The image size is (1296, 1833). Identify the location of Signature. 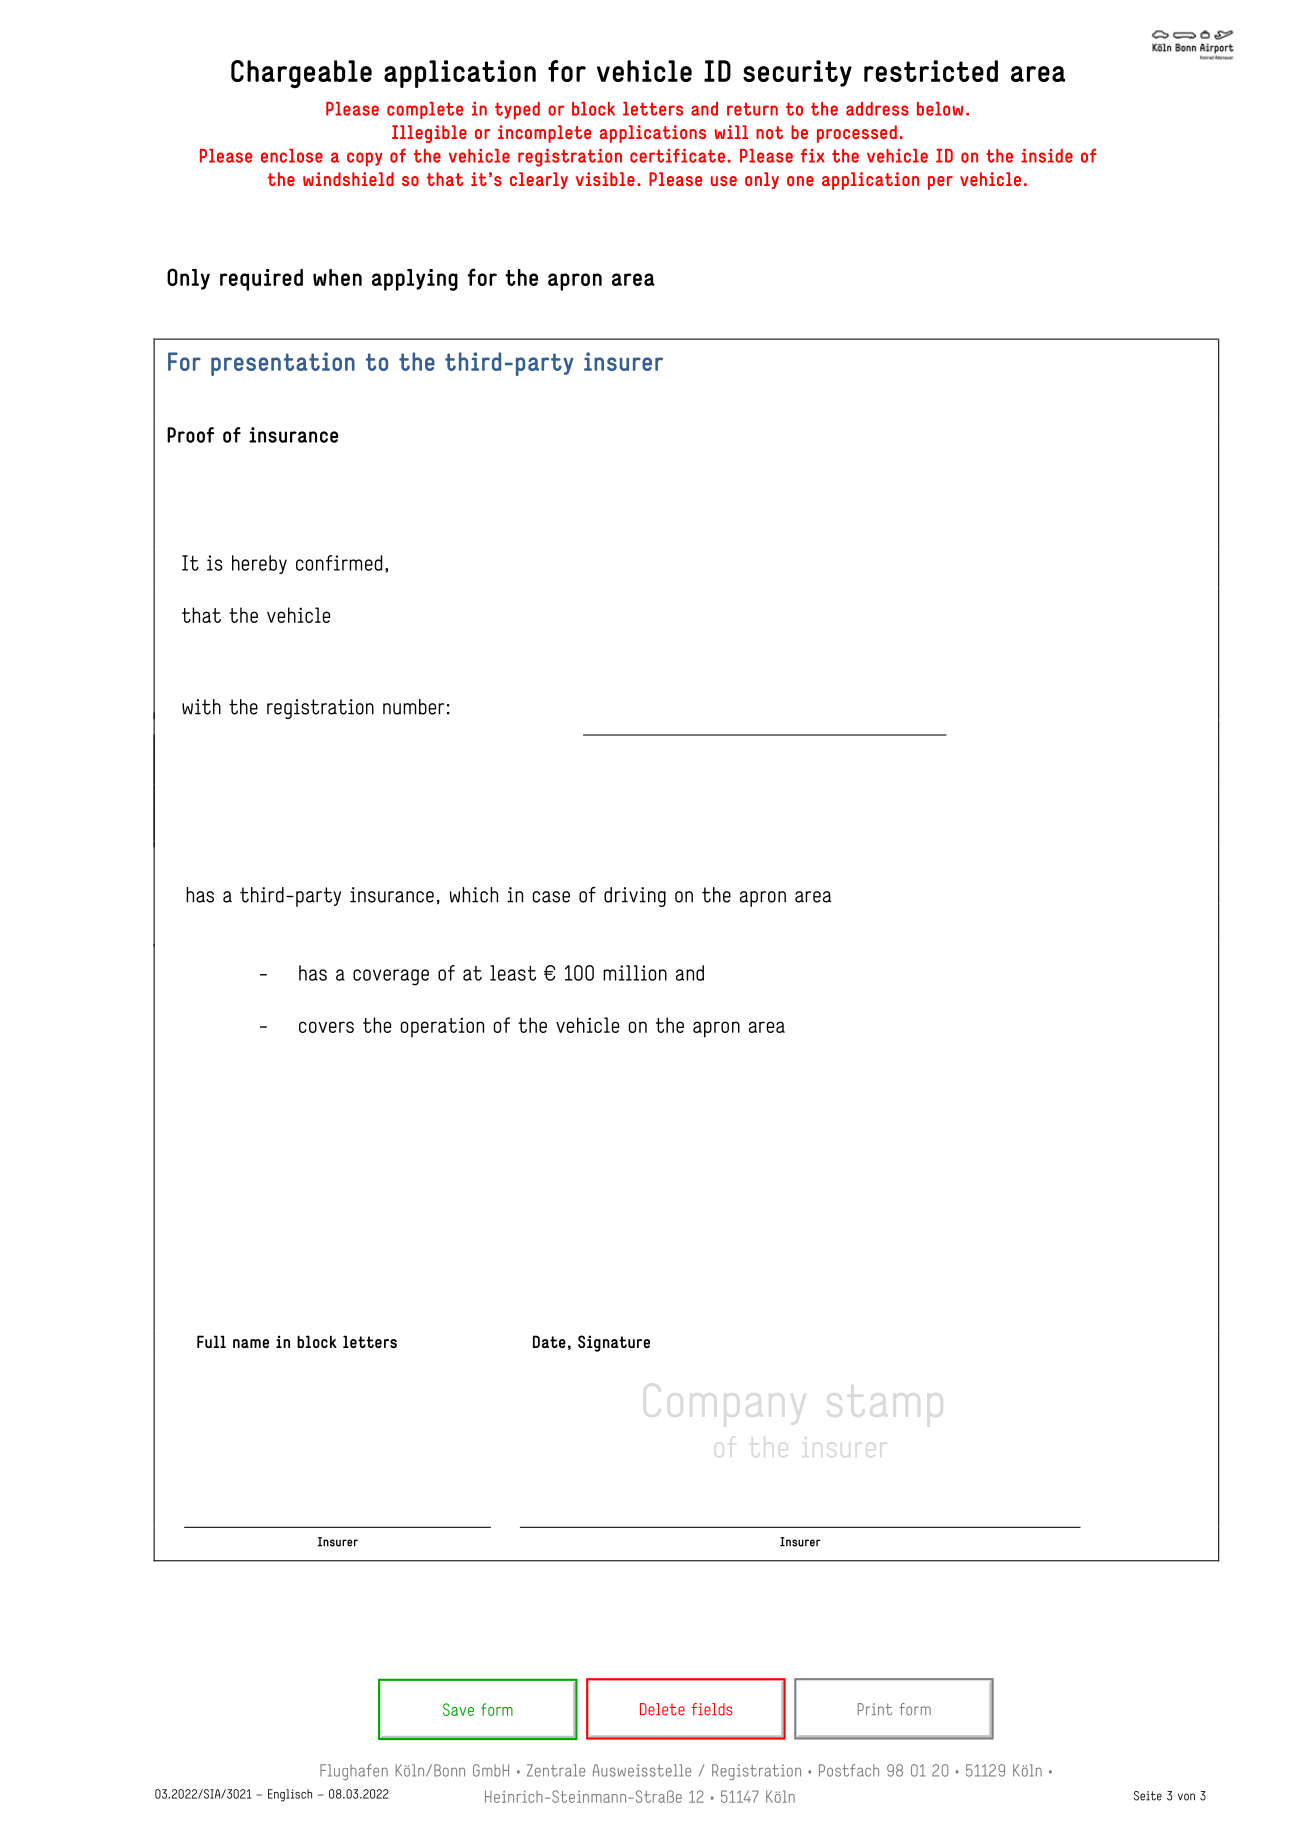
(614, 1343).
